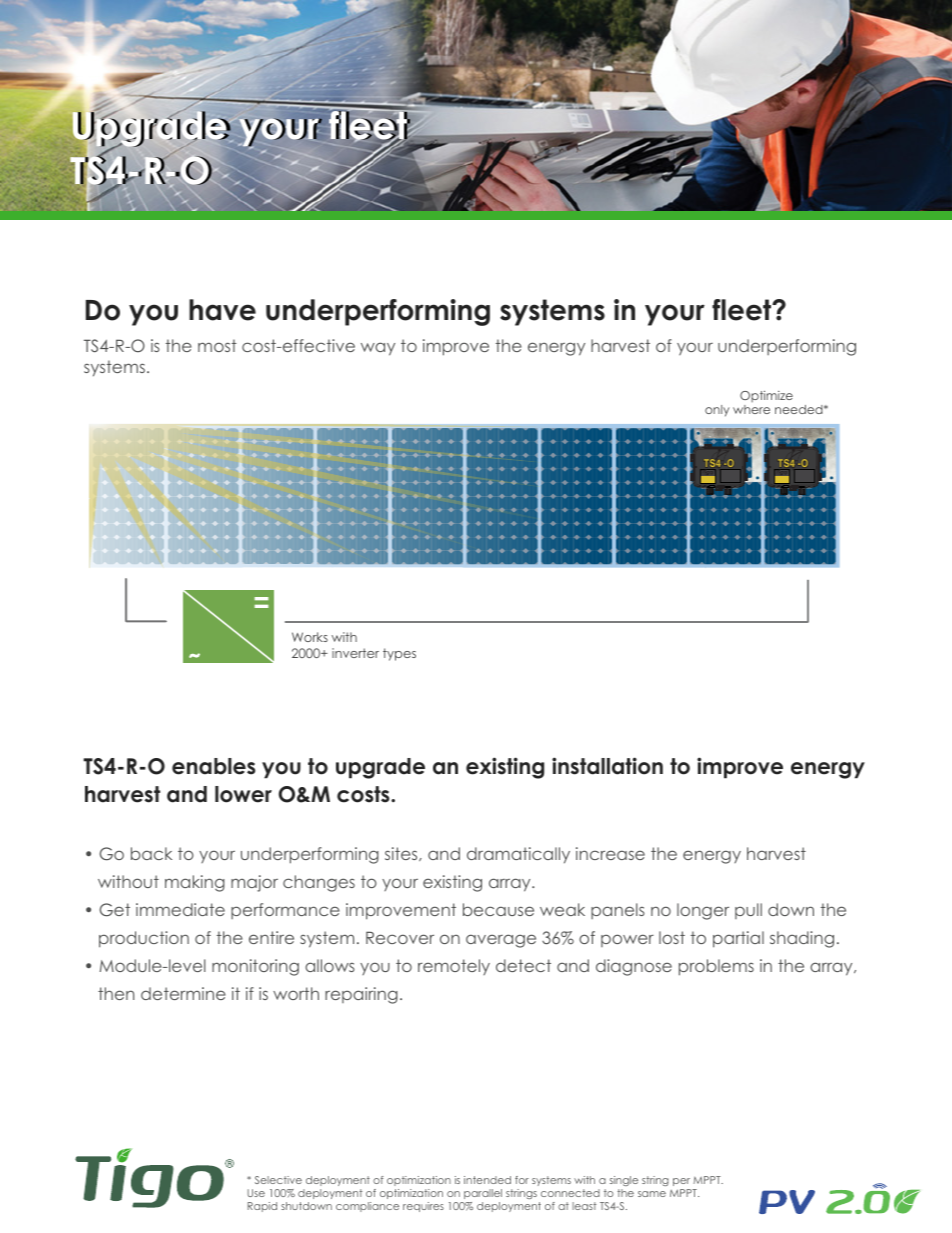  What do you see at coordinates (378, 349) in the document?
I see `way` at bounding box center [378, 349].
